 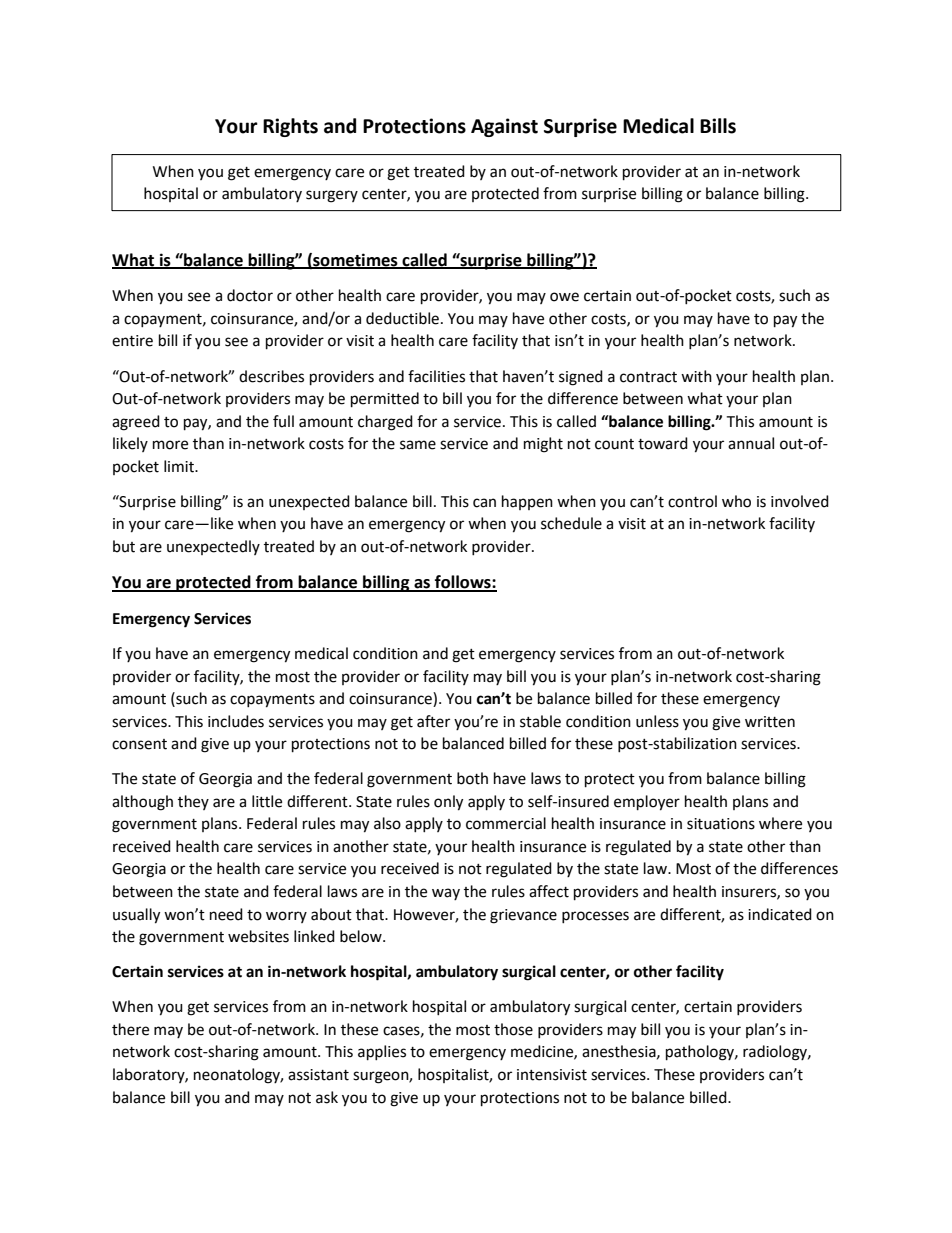 I want to click on Rights, so click(x=290, y=127).
